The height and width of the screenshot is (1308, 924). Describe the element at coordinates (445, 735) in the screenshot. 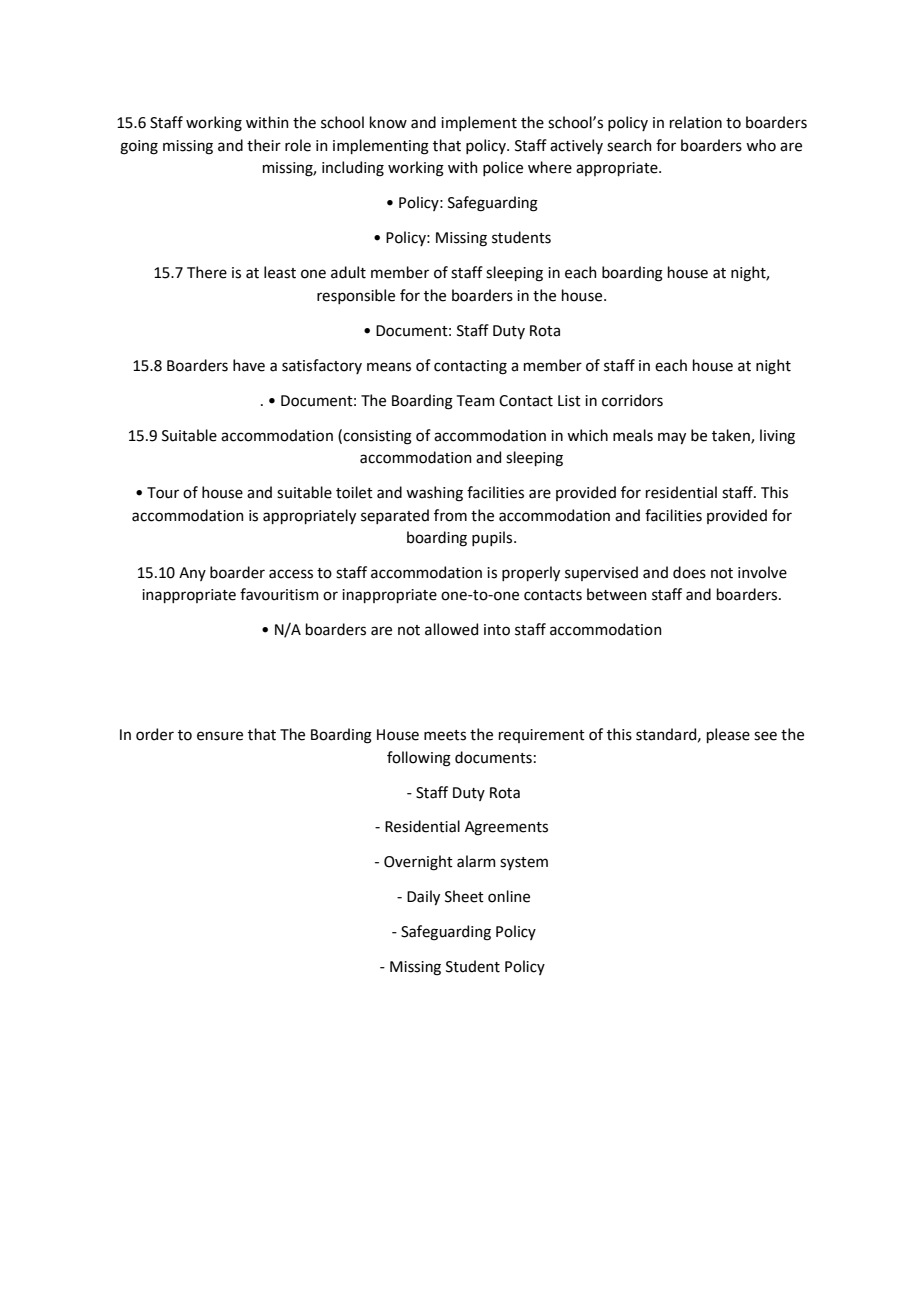

I see `meets` at that location.
